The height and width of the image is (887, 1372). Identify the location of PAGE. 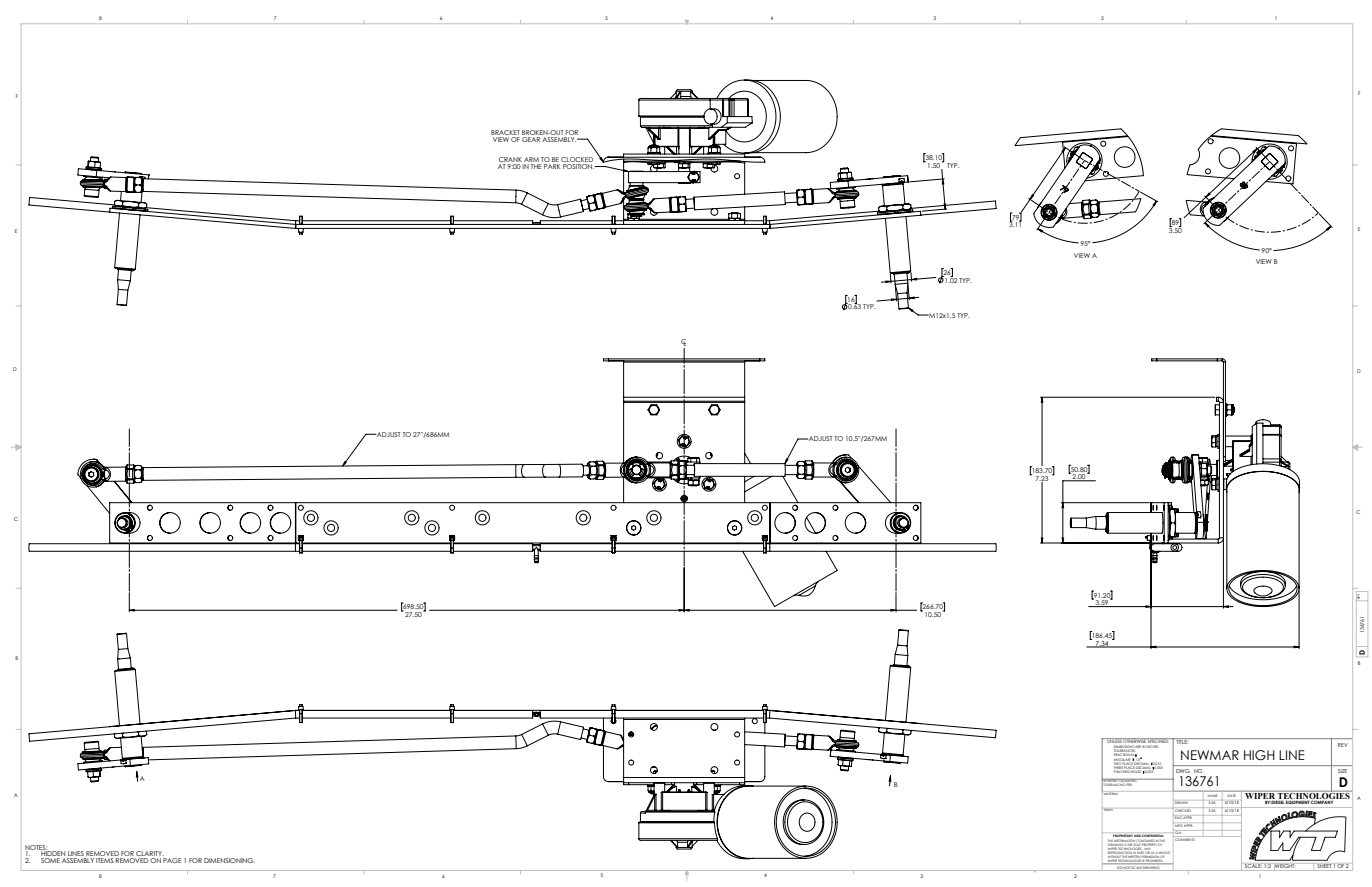
(172, 860).
